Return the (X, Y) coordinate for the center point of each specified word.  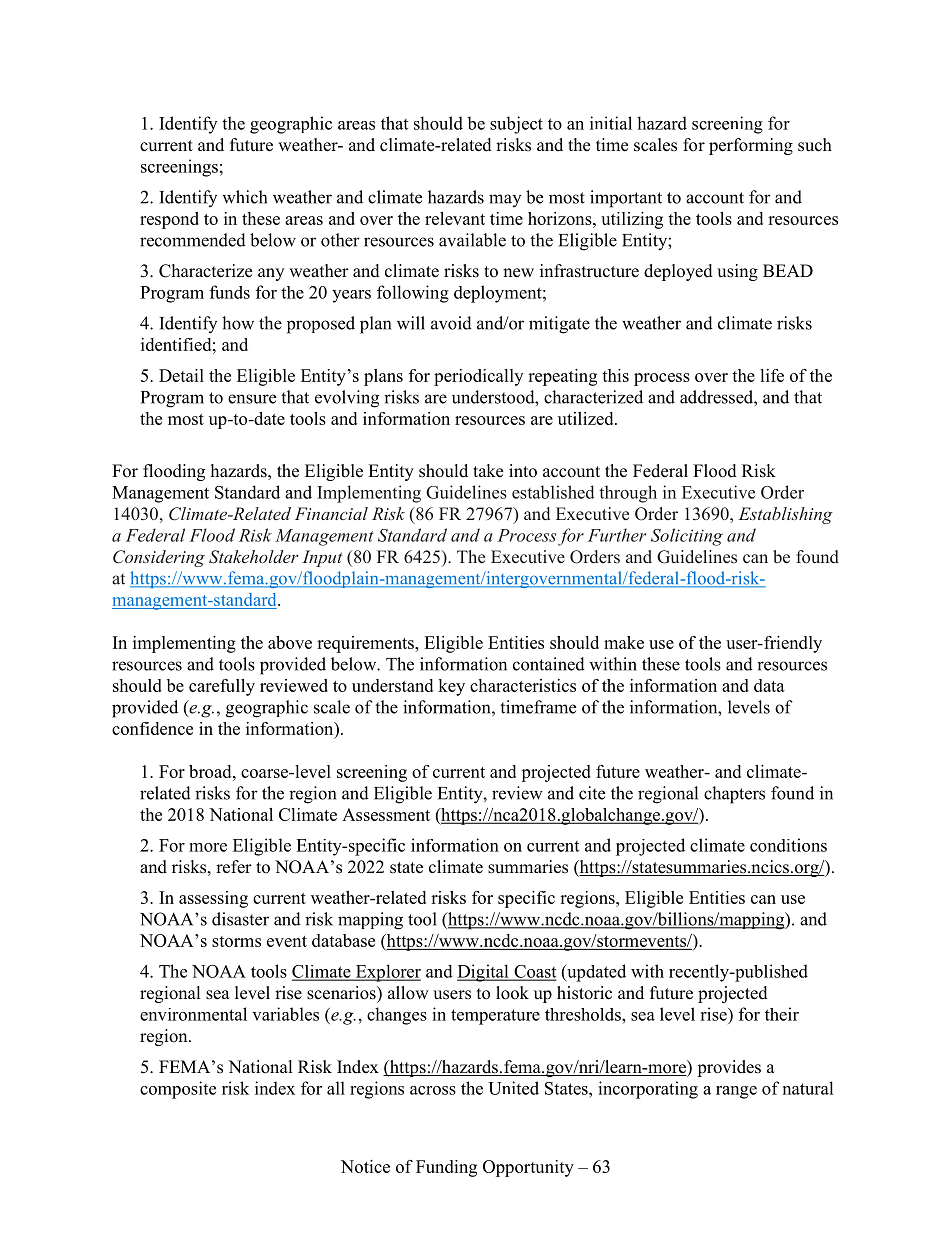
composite (178, 1090)
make (624, 642)
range (736, 1092)
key (451, 687)
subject (516, 125)
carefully (222, 687)
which (244, 197)
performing (751, 146)
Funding (446, 1168)
